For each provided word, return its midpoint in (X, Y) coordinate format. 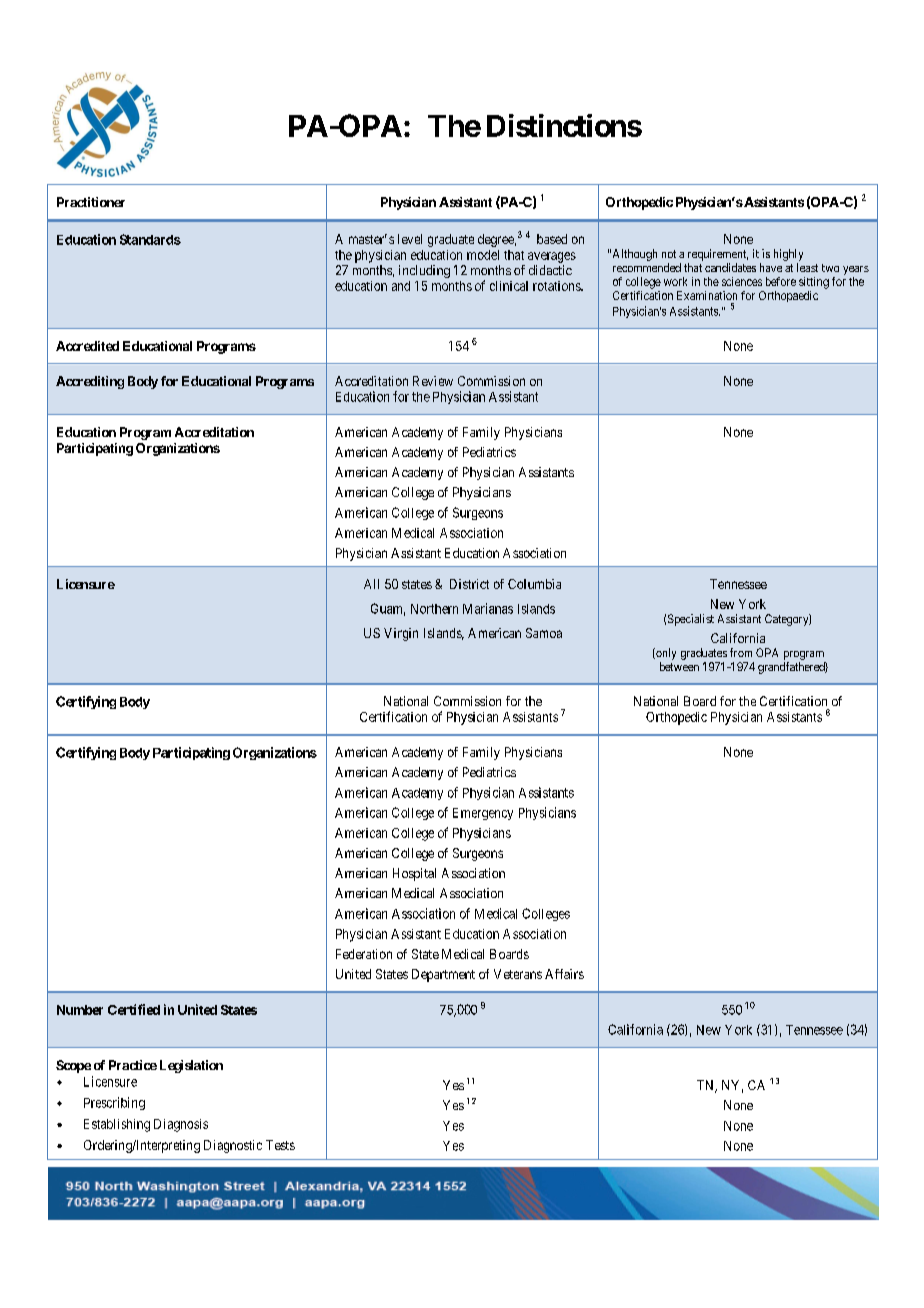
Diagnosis (181, 1125)
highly (788, 255)
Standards (150, 239)
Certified (134, 1009)
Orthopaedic (788, 296)
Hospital (414, 874)
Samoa (544, 633)
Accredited (87, 346)
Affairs (564, 974)
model (483, 255)
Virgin (401, 634)
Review (433, 381)
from (741, 652)
